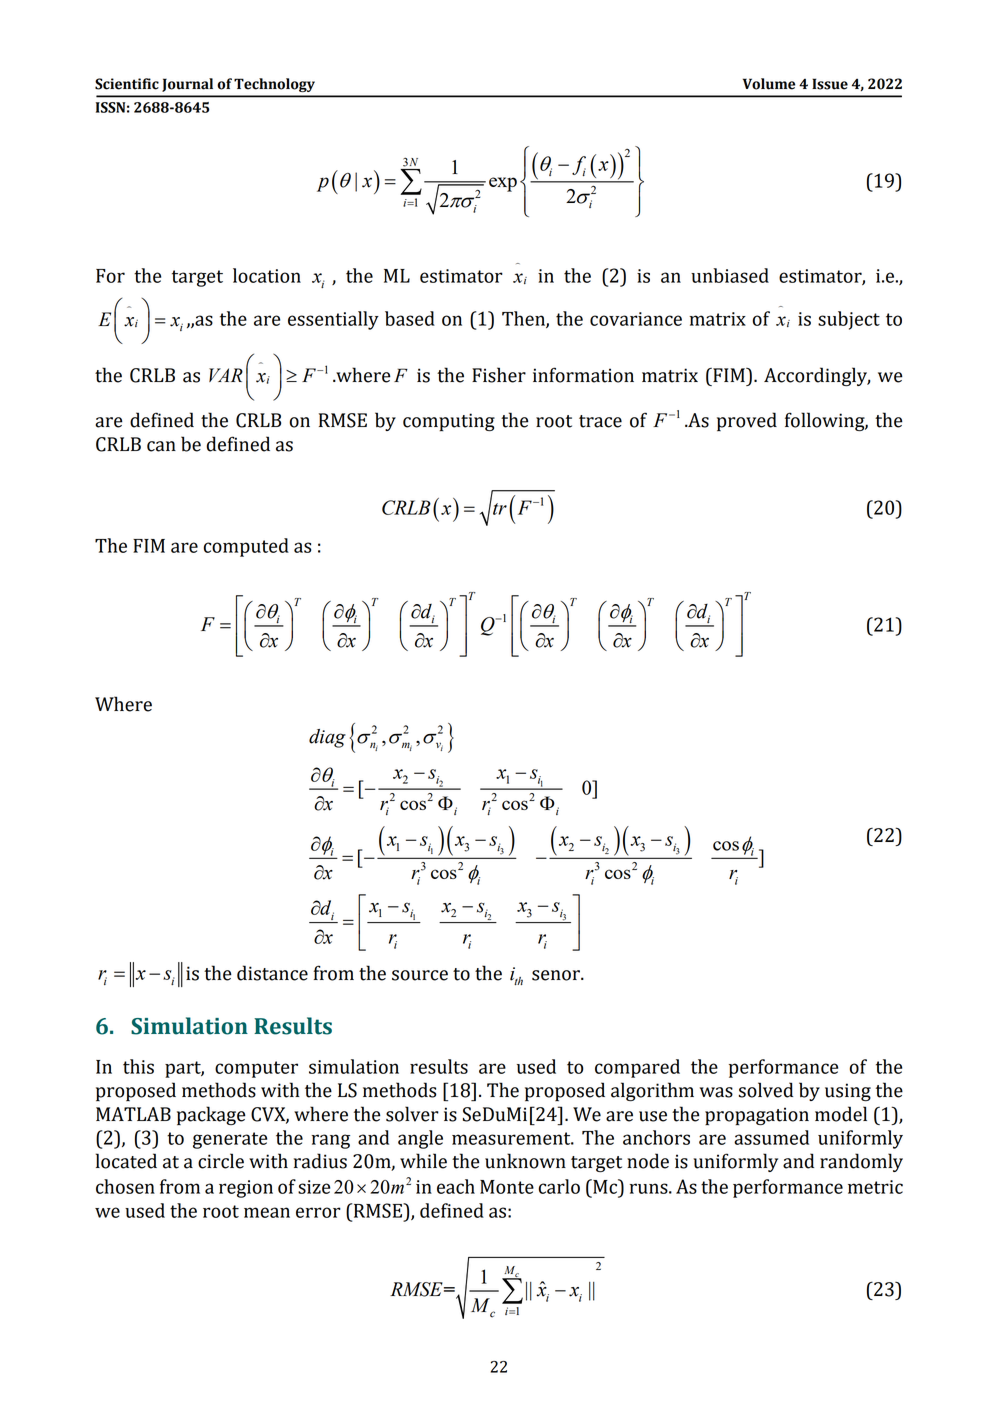 This page has width=998, height=1412. I want to click on senor, so click(557, 975).
